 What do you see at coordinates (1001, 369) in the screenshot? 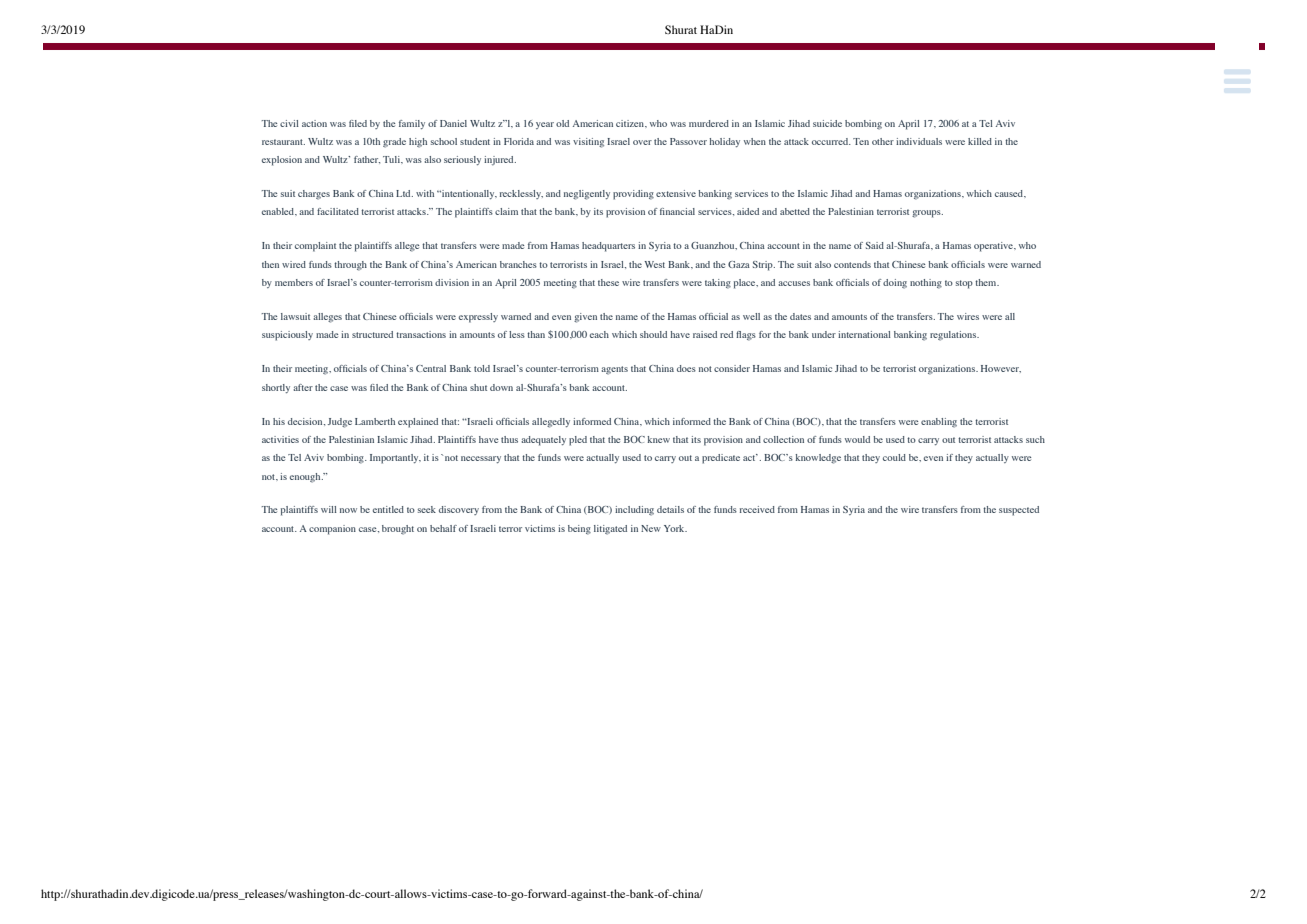
I see `However` at bounding box center [1001, 369].
